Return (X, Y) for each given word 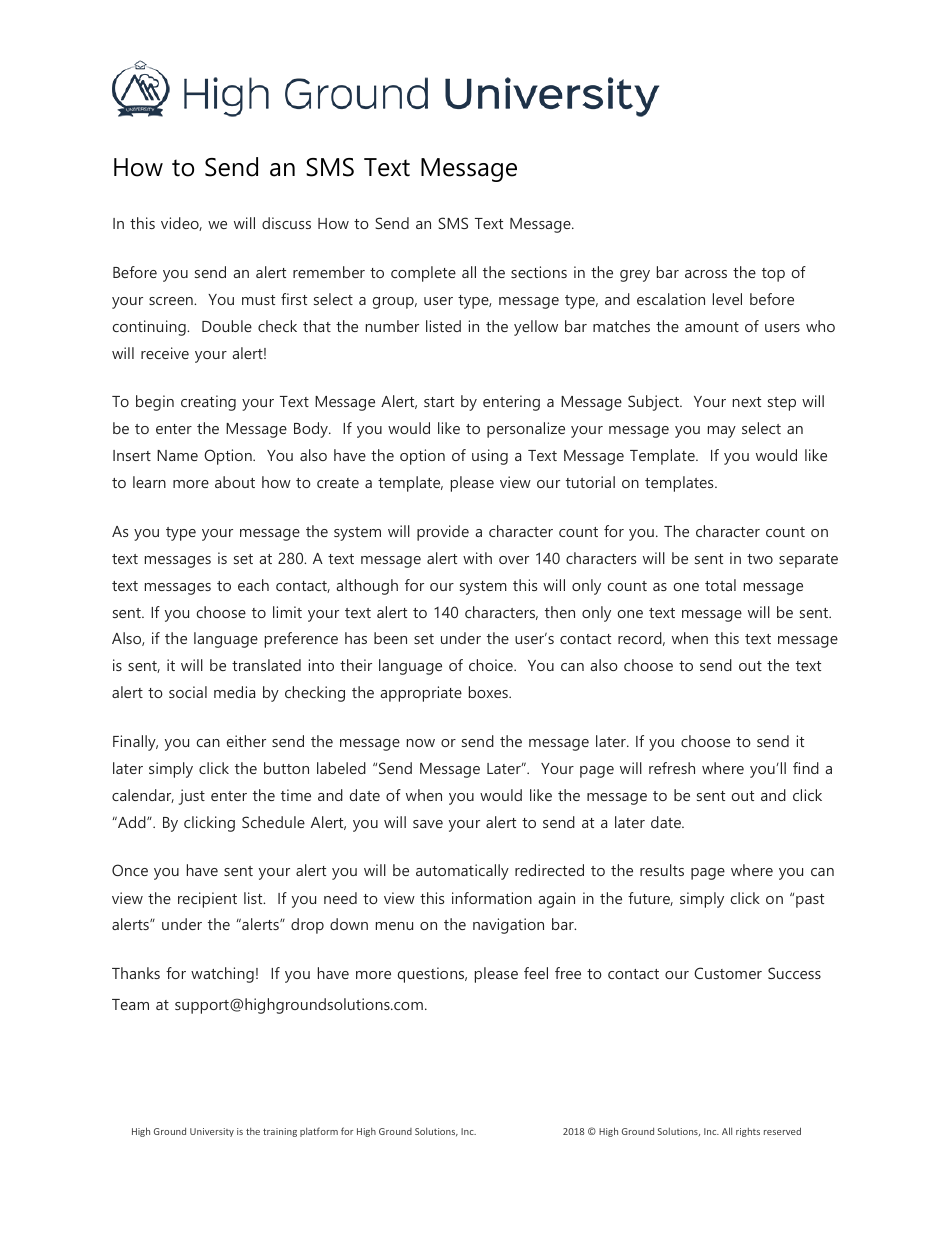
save (428, 824)
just (192, 797)
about (235, 482)
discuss (286, 223)
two (760, 559)
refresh (672, 768)
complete (423, 274)
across (706, 274)
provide (443, 533)
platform (319, 1132)
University (212, 1132)
